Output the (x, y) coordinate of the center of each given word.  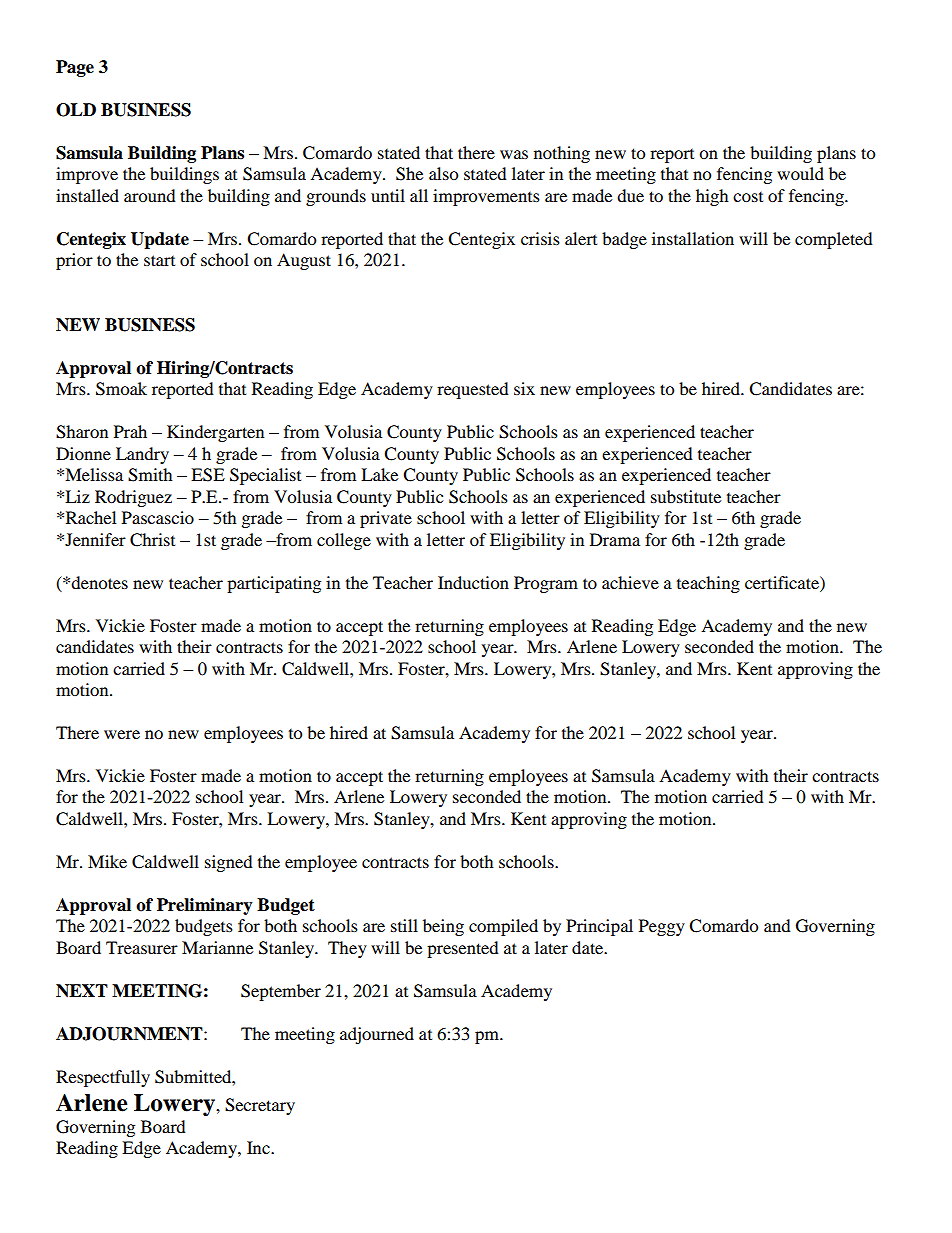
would (800, 173)
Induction (473, 582)
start (159, 260)
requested (473, 390)
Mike (107, 861)
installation (693, 238)
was (514, 154)
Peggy (662, 927)
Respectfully (103, 1078)
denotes (99, 582)
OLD (76, 110)
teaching (708, 584)
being (443, 927)
